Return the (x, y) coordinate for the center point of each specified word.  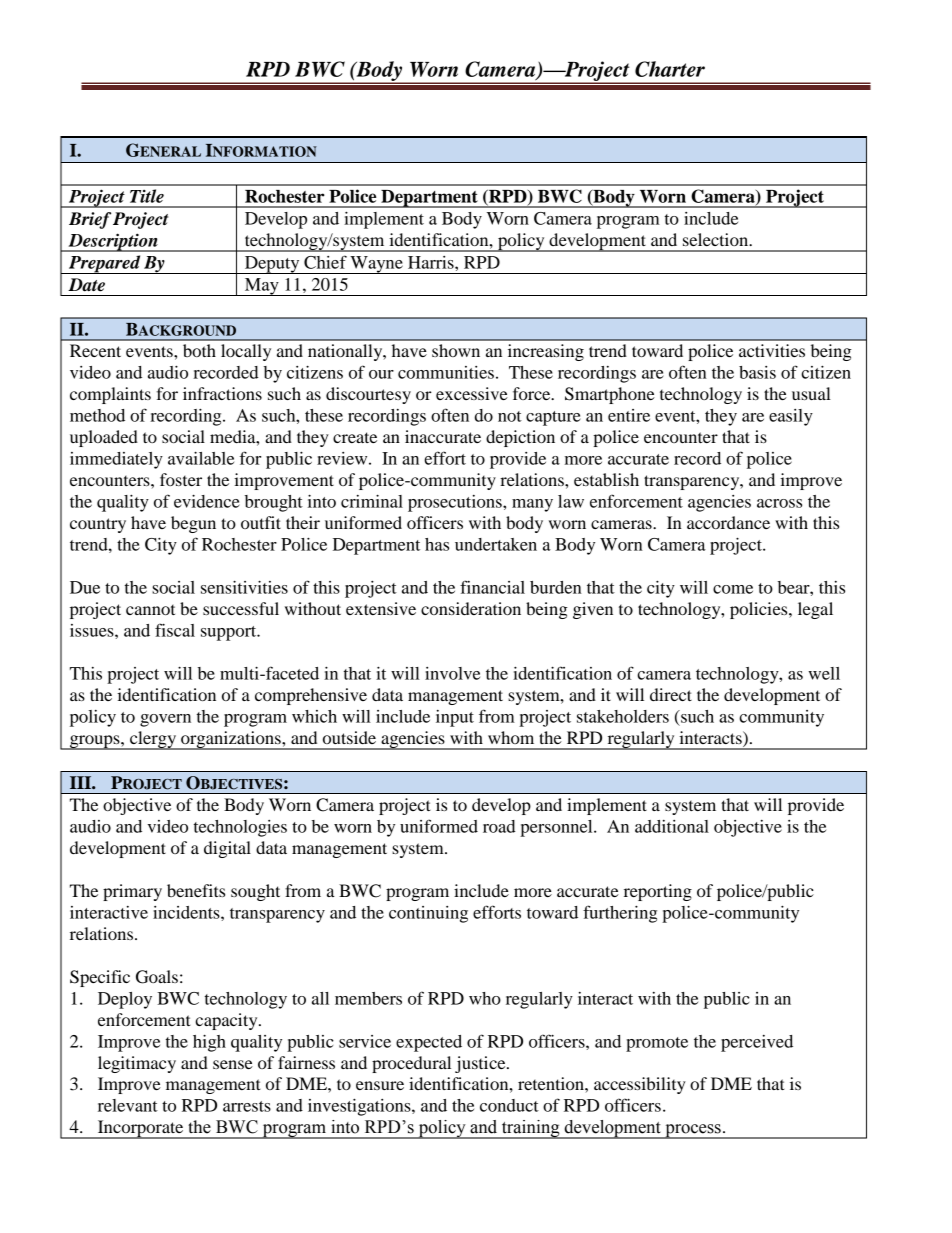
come (733, 589)
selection (717, 239)
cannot (150, 610)
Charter (670, 69)
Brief (90, 220)
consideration (471, 608)
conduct (509, 1105)
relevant (128, 1105)
